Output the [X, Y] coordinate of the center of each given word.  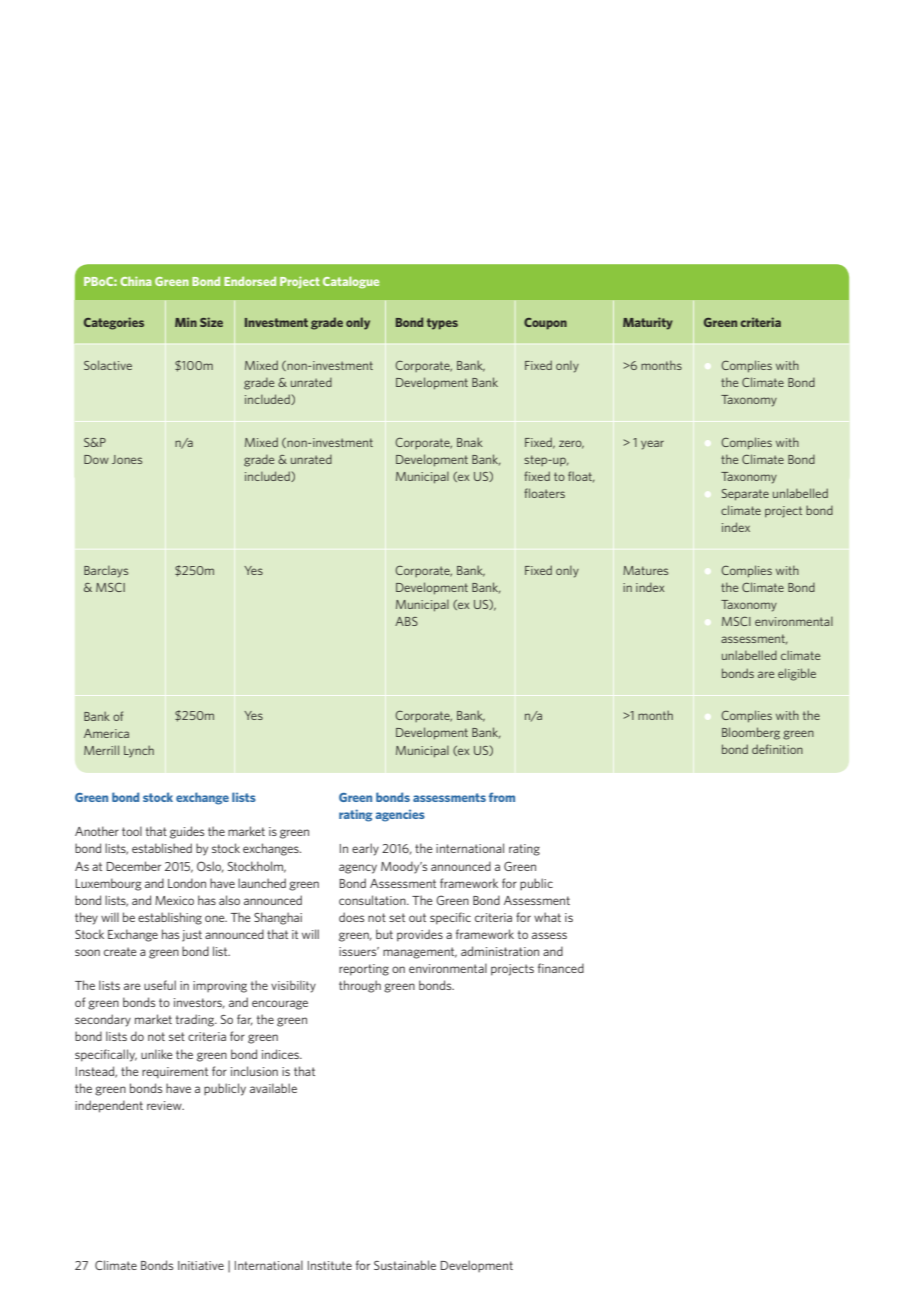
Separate [745, 495]
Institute [330, 1265]
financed [561, 968]
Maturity [648, 323]
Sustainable [405, 1265]
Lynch [139, 751]
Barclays [106, 572]
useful [160, 985]
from [502, 797]
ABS [406, 621]
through [360, 986]
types [442, 324]
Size [211, 322]
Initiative [201, 1265]
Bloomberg [751, 733]
